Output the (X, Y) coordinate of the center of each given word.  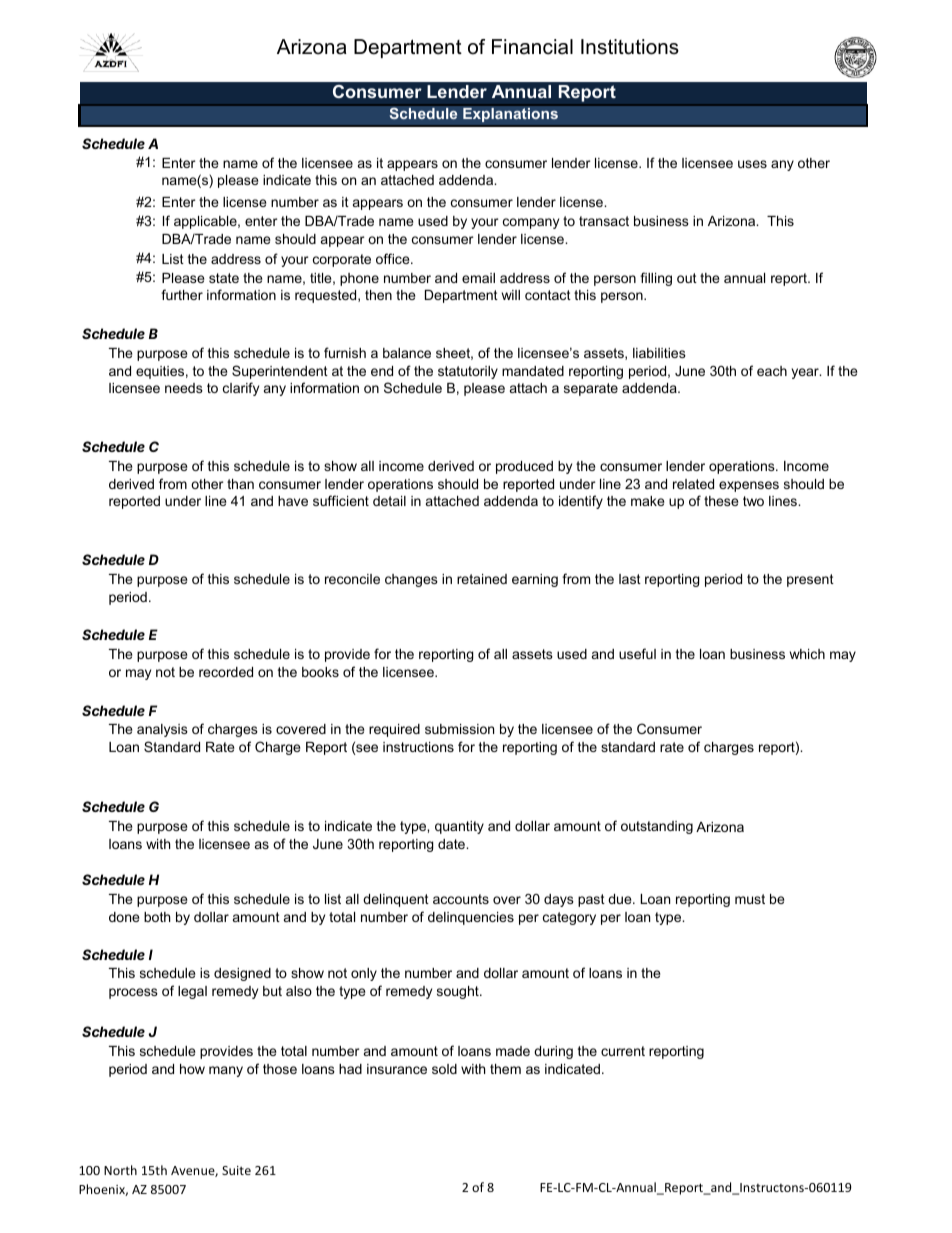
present (810, 580)
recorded (226, 672)
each (772, 371)
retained (482, 579)
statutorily (468, 372)
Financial (532, 47)
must (750, 899)
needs (184, 388)
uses (752, 164)
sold (444, 1069)
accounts (461, 899)
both (157, 917)
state (224, 278)
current (623, 1051)
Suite (236, 1170)
